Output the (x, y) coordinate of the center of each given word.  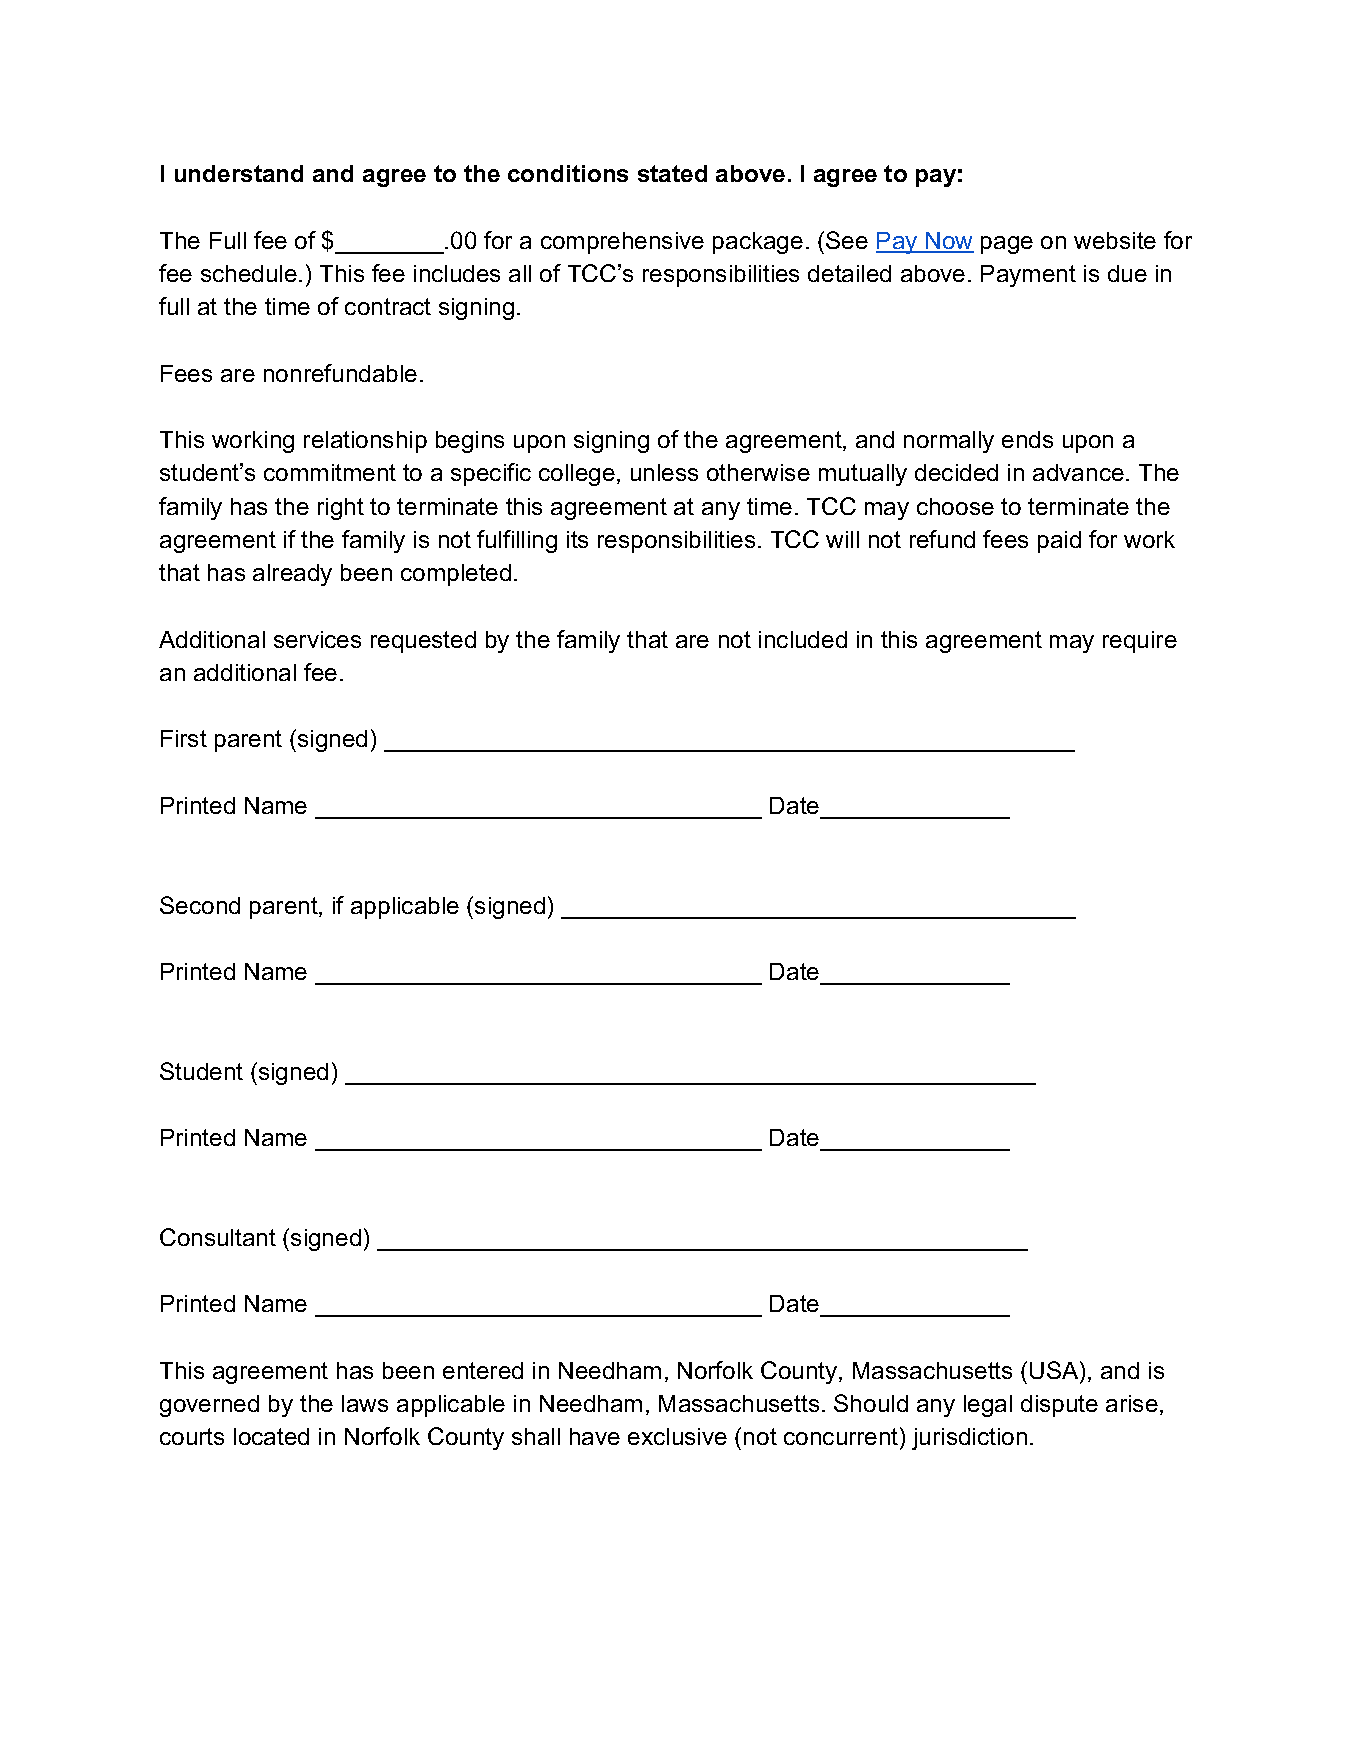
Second (200, 905)
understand (239, 173)
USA (1055, 1370)
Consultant (218, 1237)
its (577, 539)
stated (672, 173)
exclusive (677, 1436)
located (271, 1436)
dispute (1059, 1406)
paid (1059, 542)
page (1007, 245)
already (292, 575)
